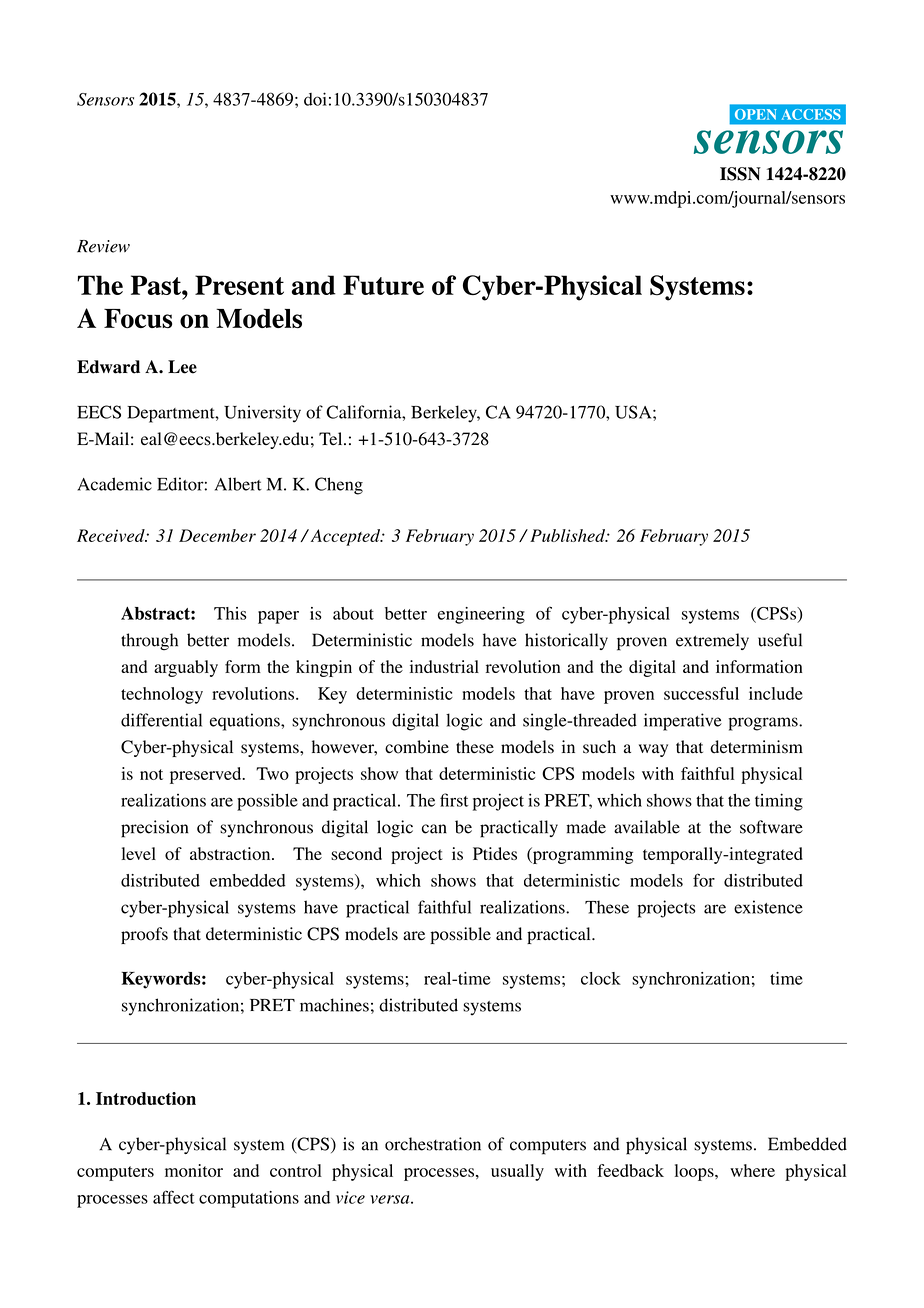 The height and width of the screenshot is (1308, 924). Describe the element at coordinates (444, 666) in the screenshot. I see `industrial` at that location.
